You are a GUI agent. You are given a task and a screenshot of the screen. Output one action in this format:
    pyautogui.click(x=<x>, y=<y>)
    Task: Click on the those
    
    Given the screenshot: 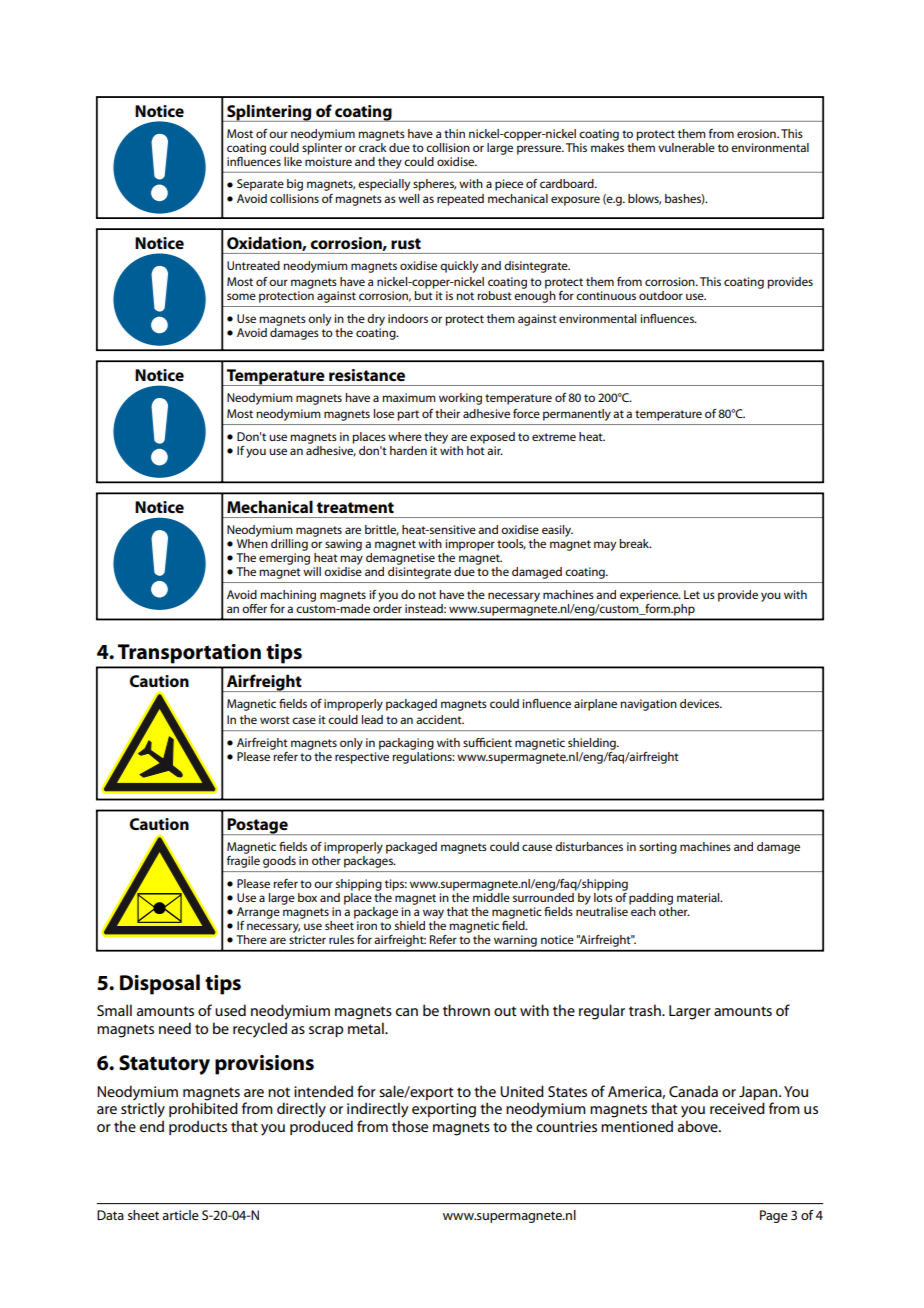 What is the action you would take?
    pyautogui.click(x=410, y=1126)
